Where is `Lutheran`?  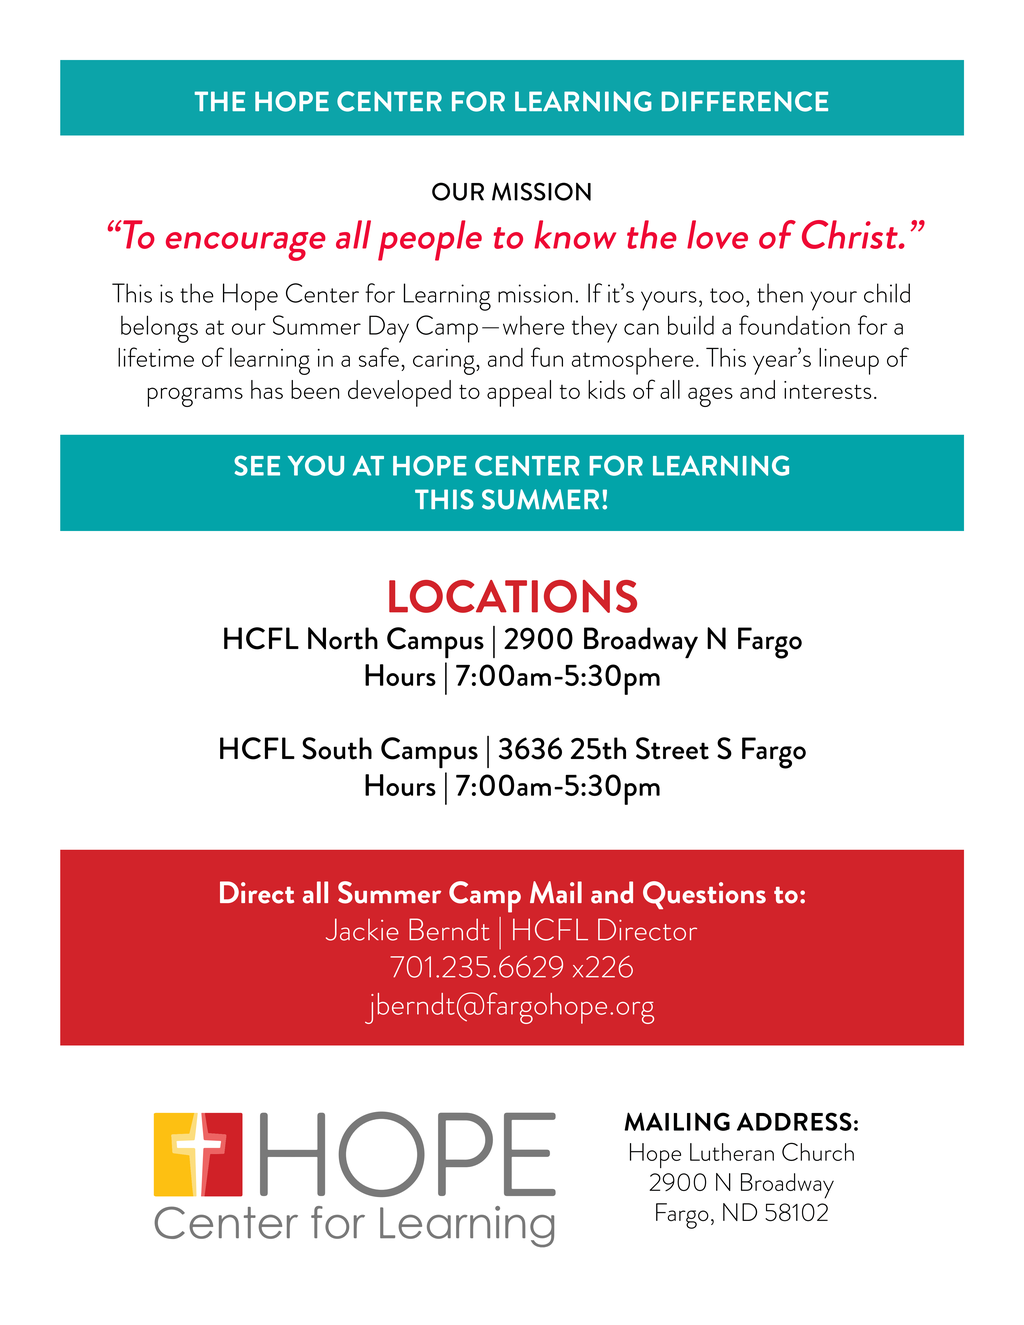
Lutheran is located at coordinates (732, 1152).
